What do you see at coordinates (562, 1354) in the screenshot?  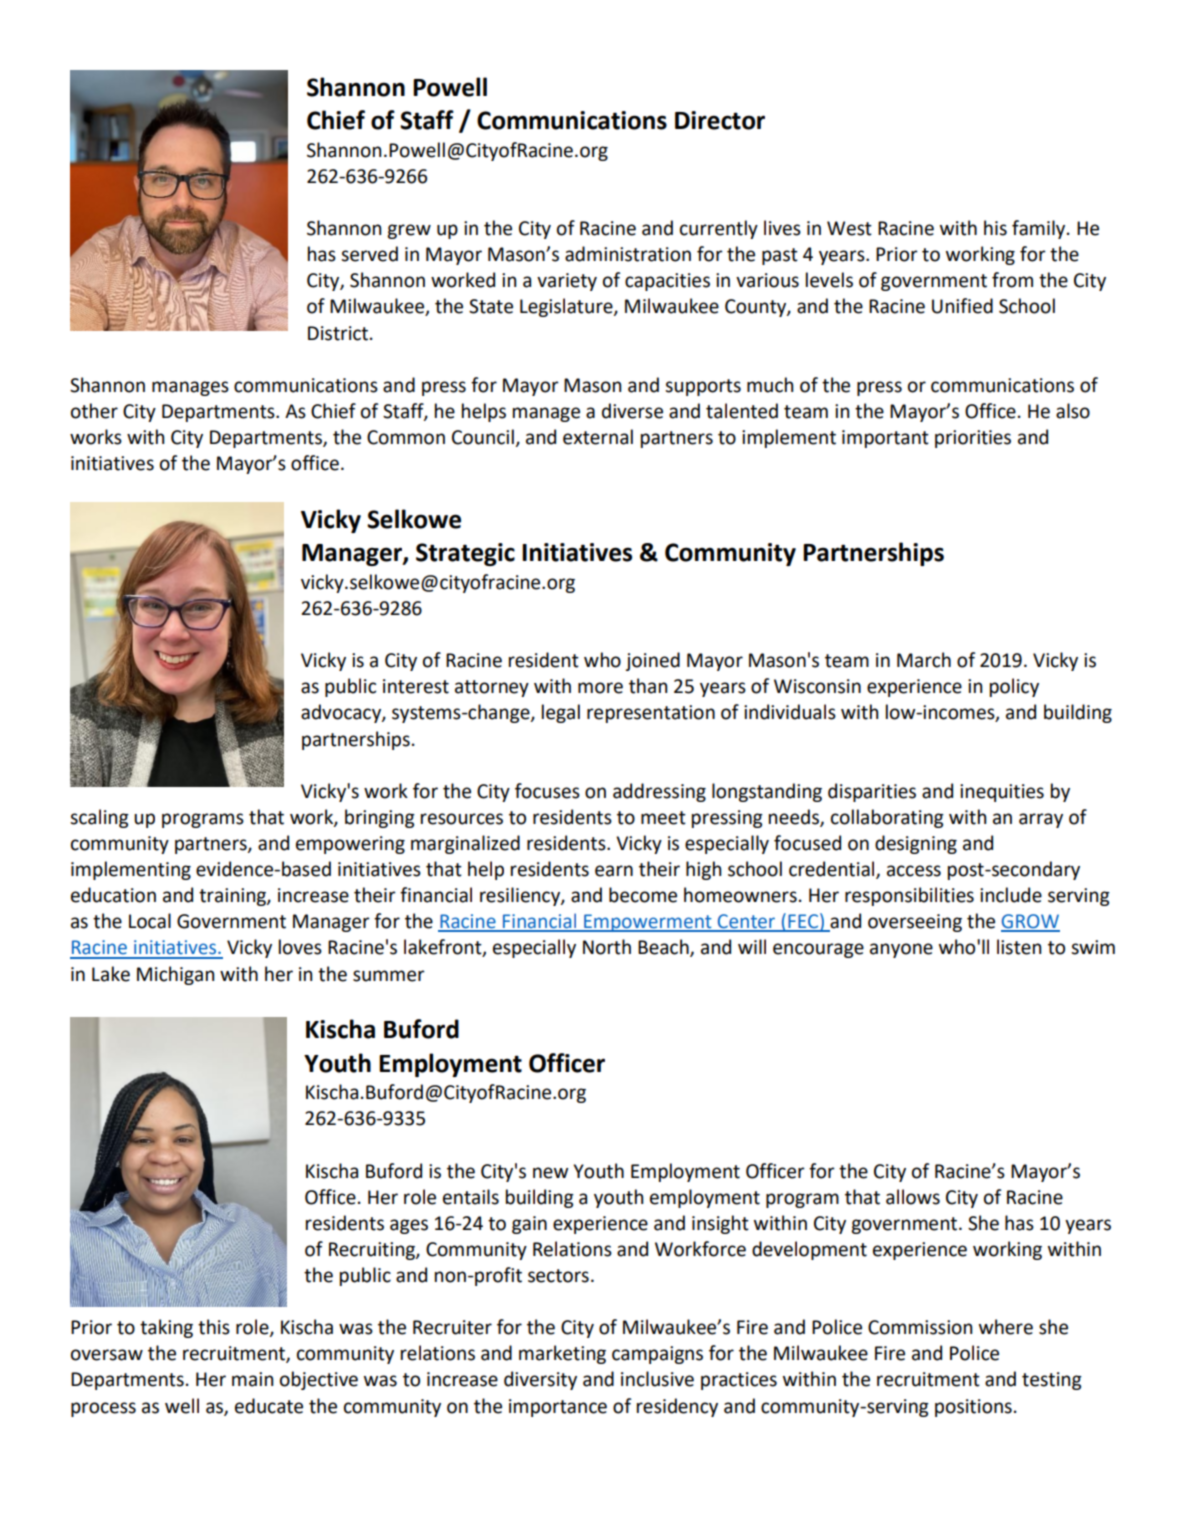 I see `marketing` at bounding box center [562, 1354].
